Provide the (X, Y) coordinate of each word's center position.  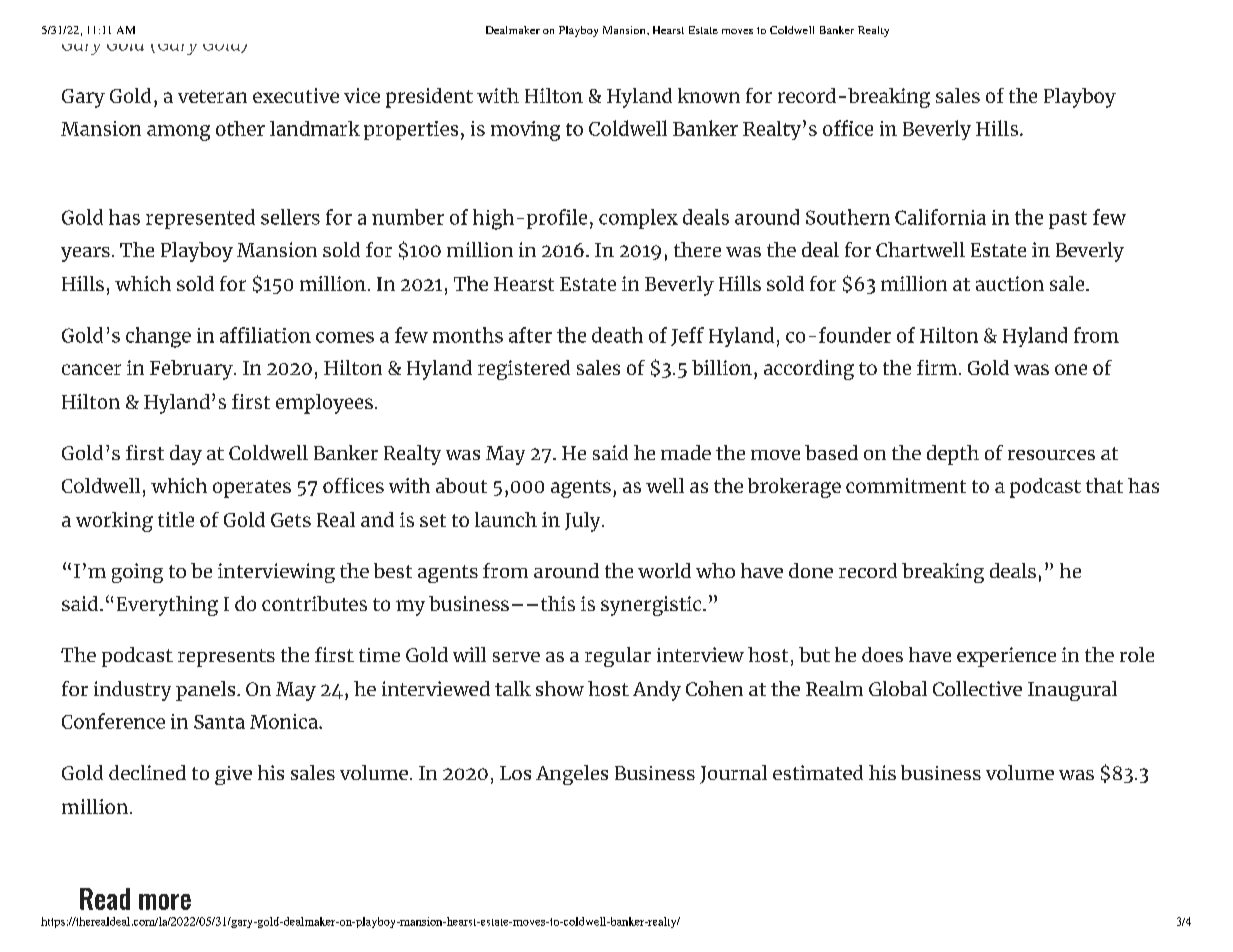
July (584, 522)
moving (525, 131)
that (1104, 485)
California (940, 217)
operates (252, 489)
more (165, 902)
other (240, 128)
